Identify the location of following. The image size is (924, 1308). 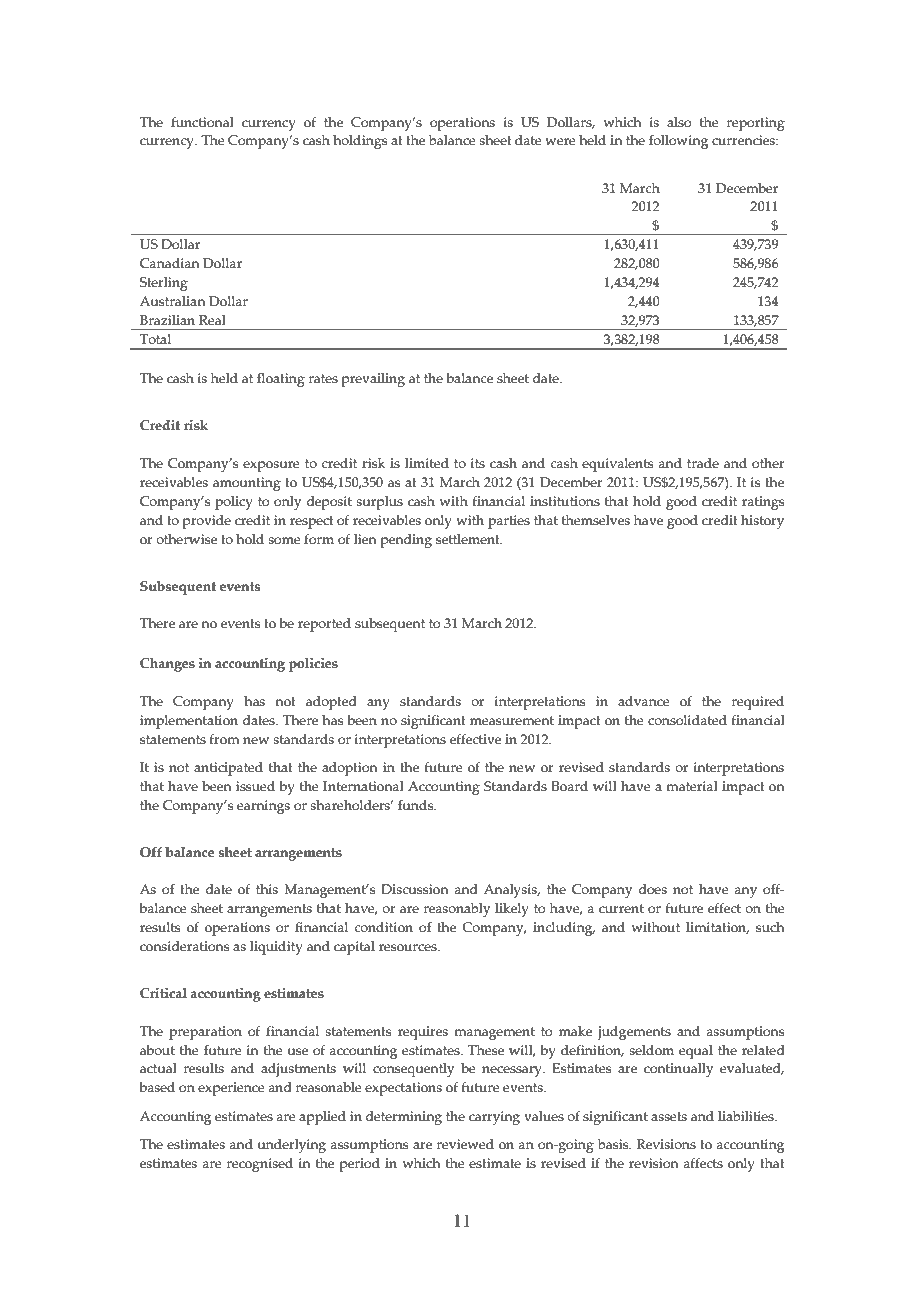
(678, 142).
